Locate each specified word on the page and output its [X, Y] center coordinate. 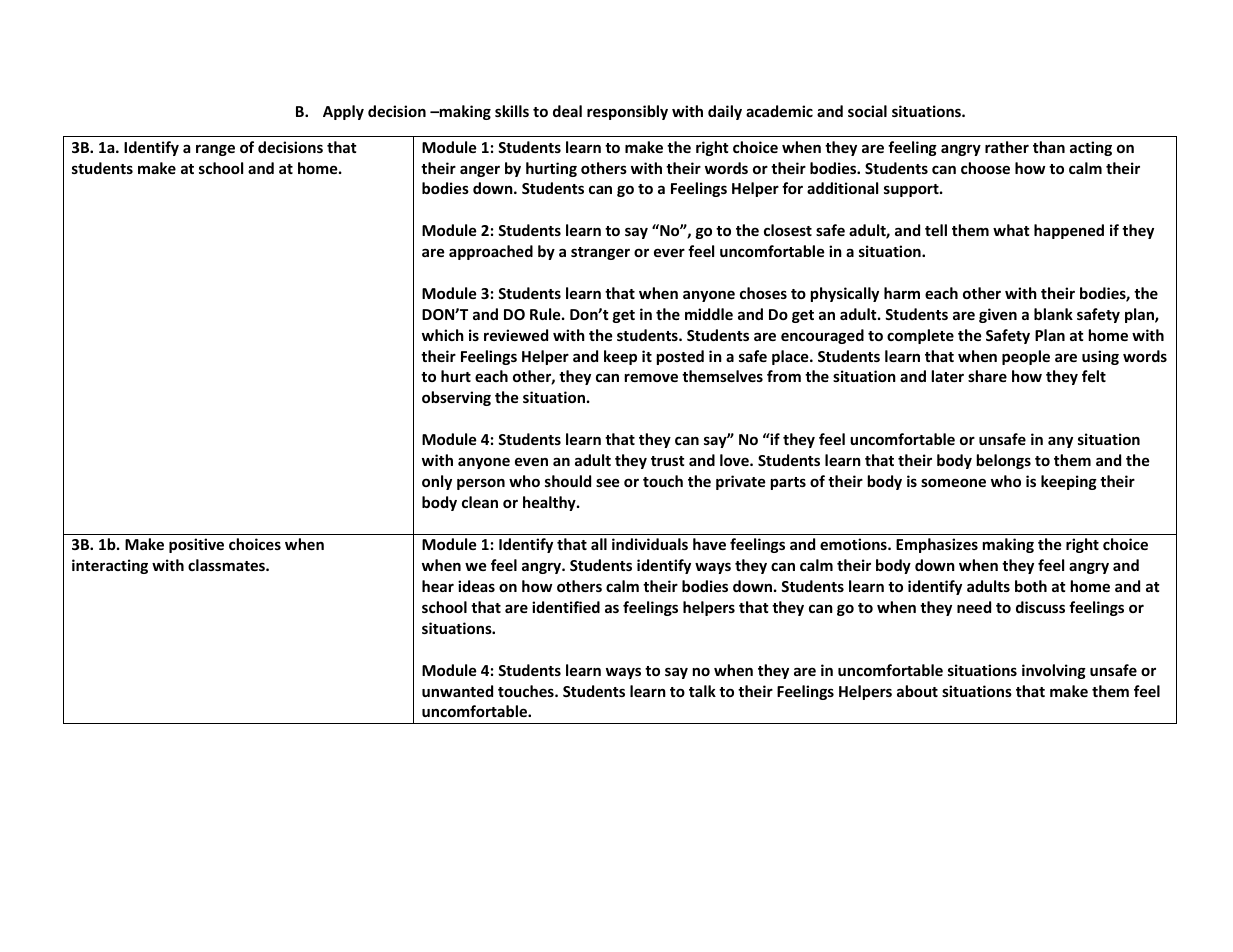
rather [1007, 147]
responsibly [627, 112]
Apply [343, 112]
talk [702, 691]
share [987, 376]
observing [456, 398]
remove [651, 377]
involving [1054, 671]
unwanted [457, 691]
